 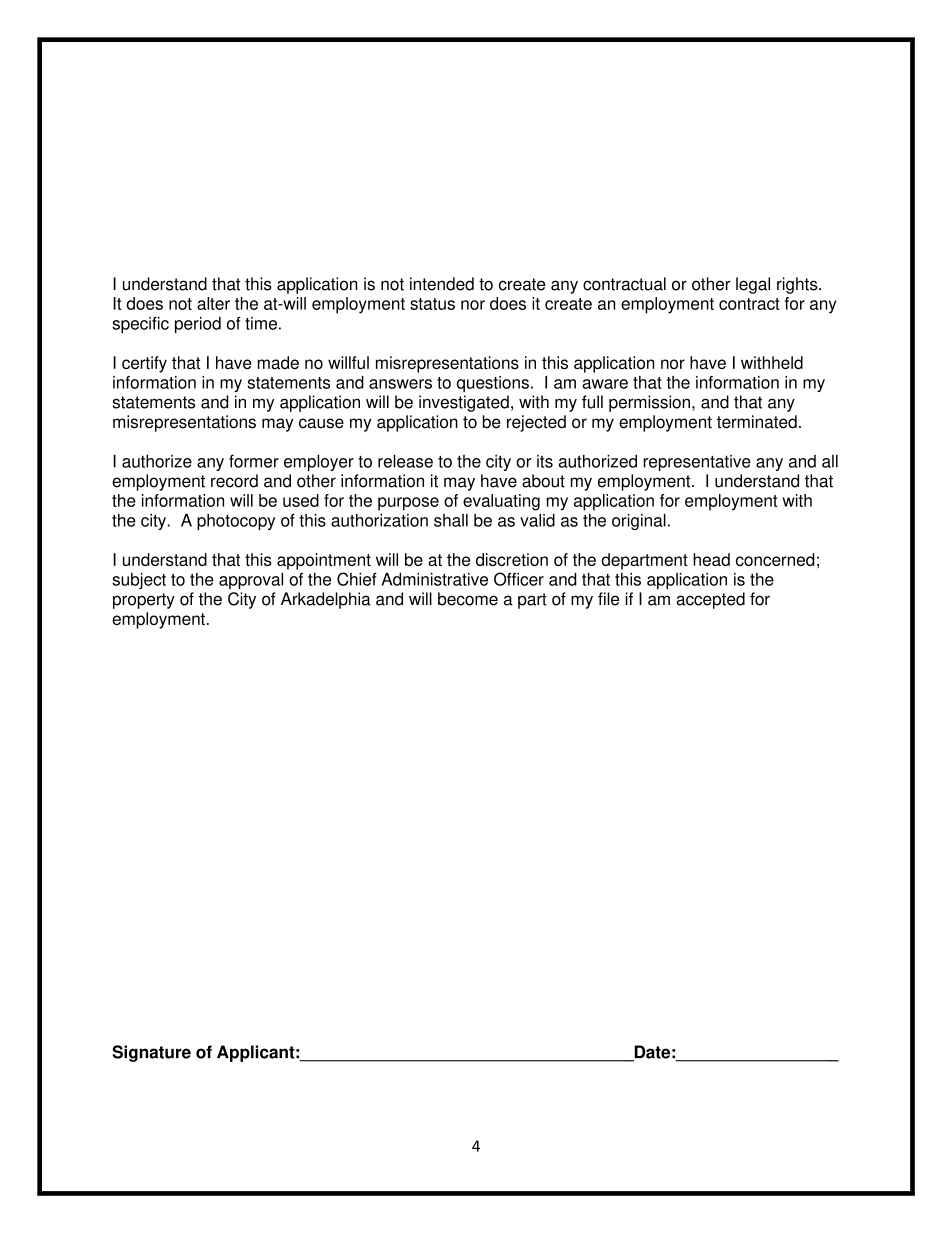 I want to click on record, so click(x=234, y=481).
